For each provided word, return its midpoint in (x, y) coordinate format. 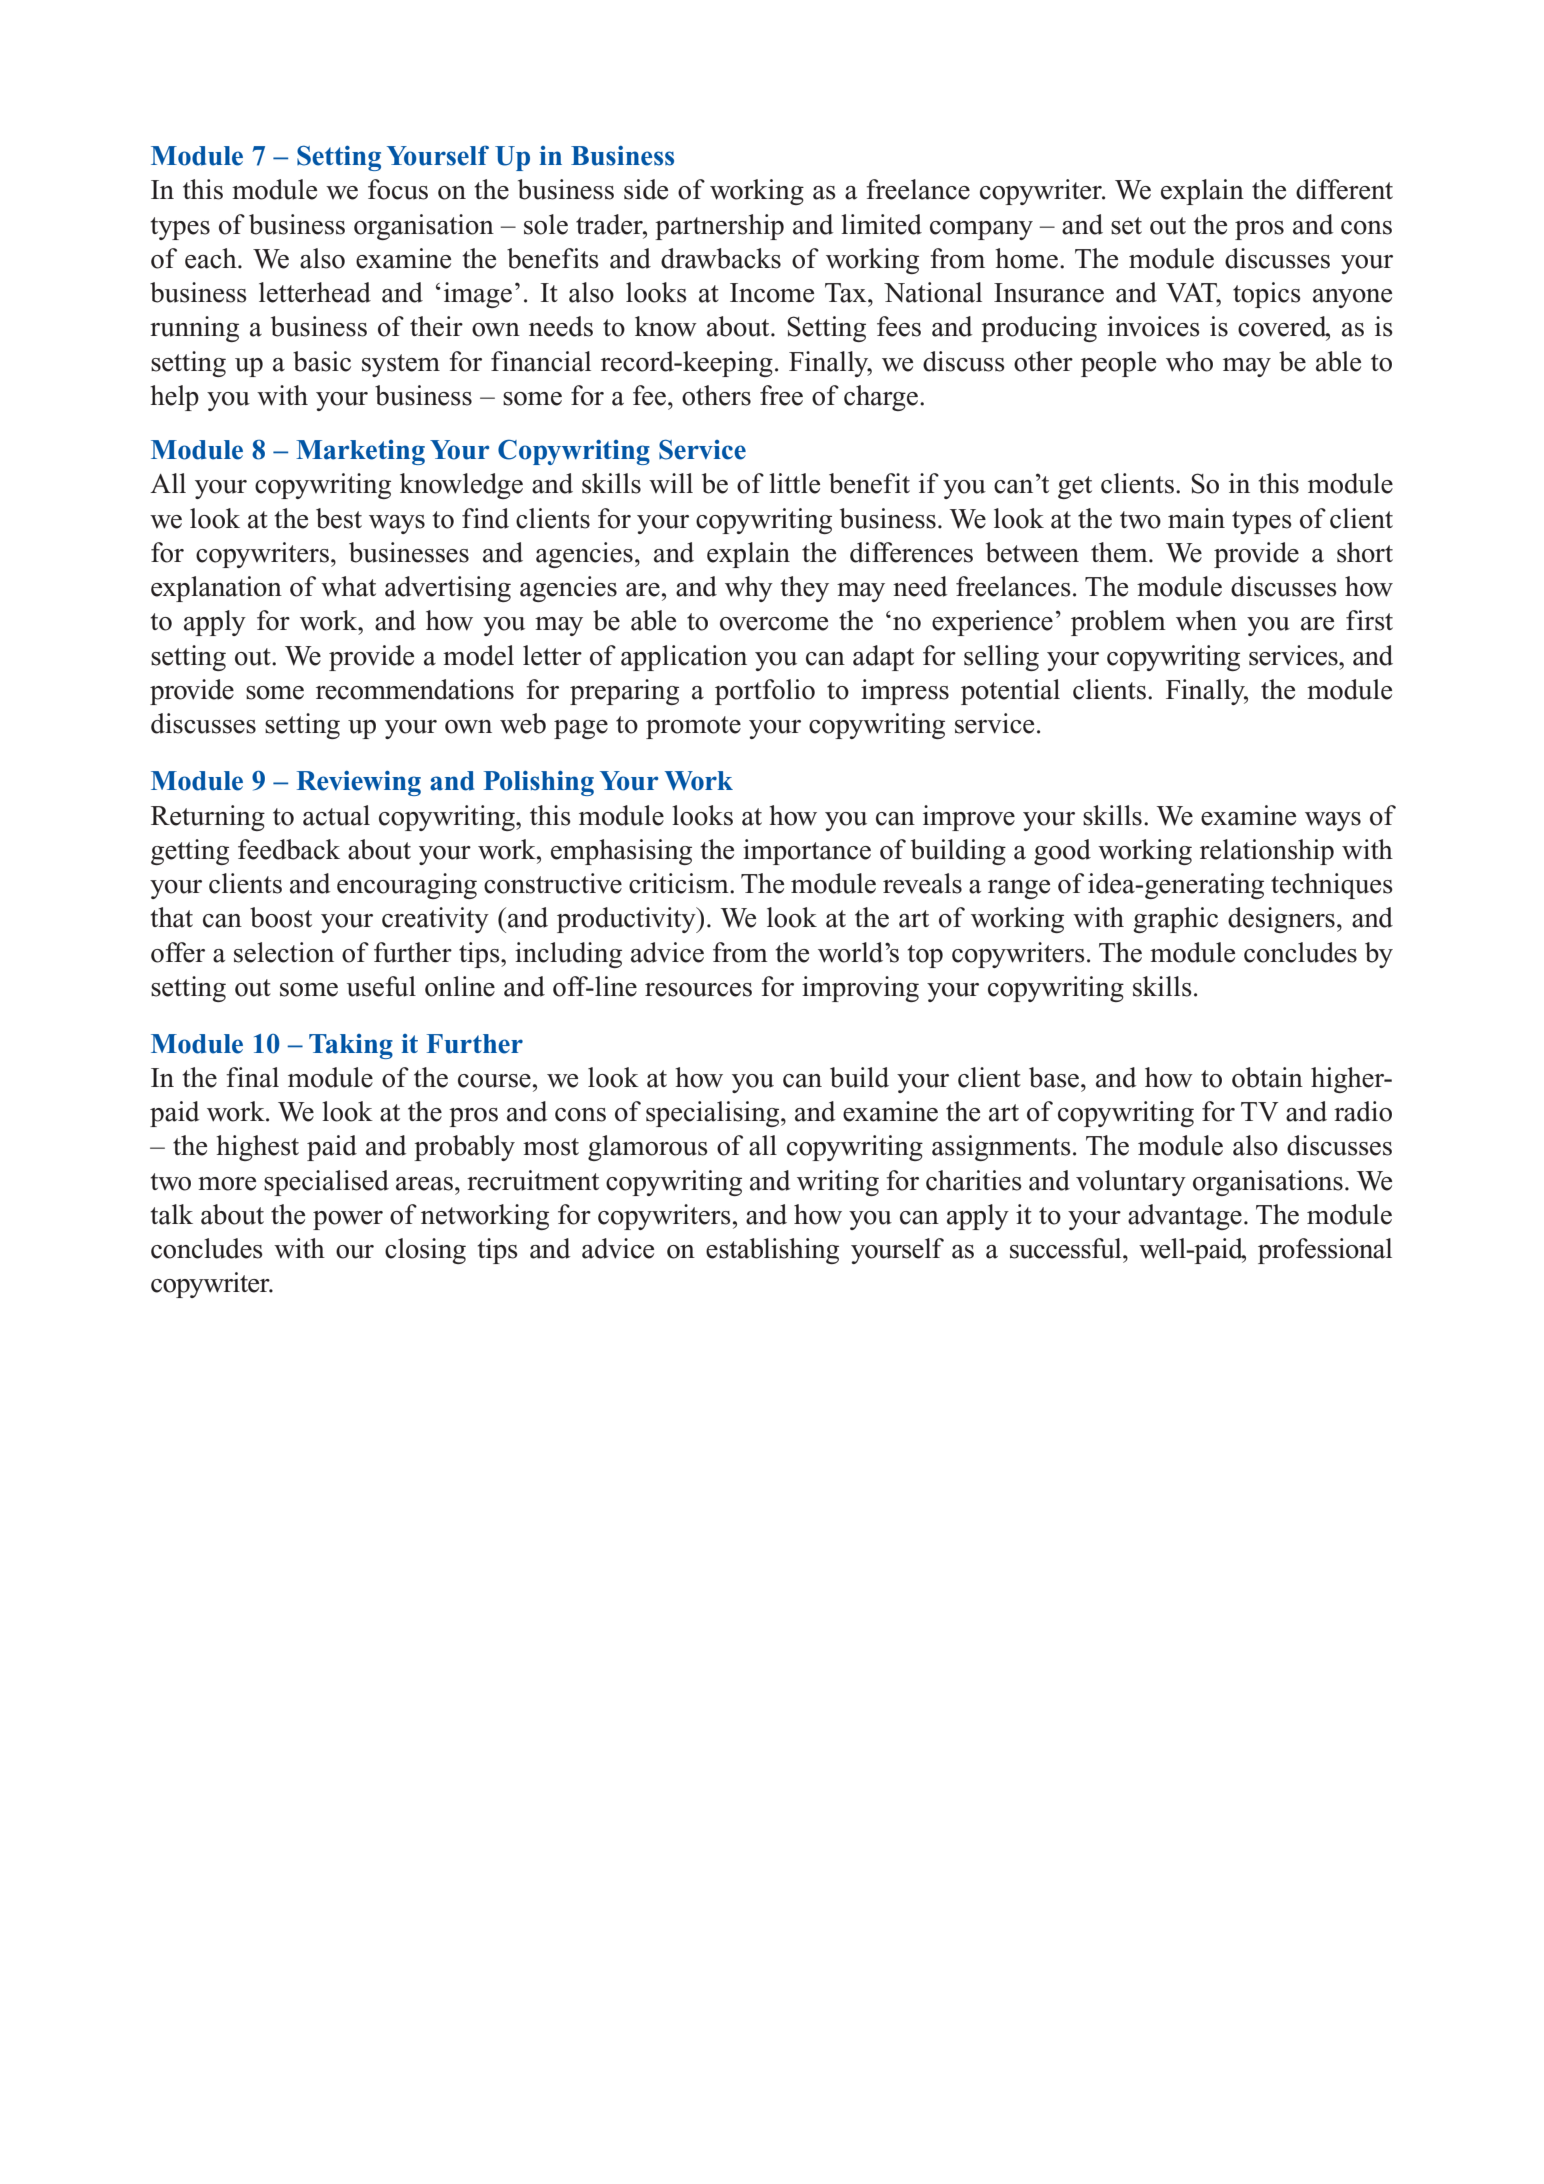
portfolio (765, 692)
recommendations (415, 689)
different (1344, 189)
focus (398, 189)
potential (1010, 692)
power (348, 1220)
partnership (719, 227)
